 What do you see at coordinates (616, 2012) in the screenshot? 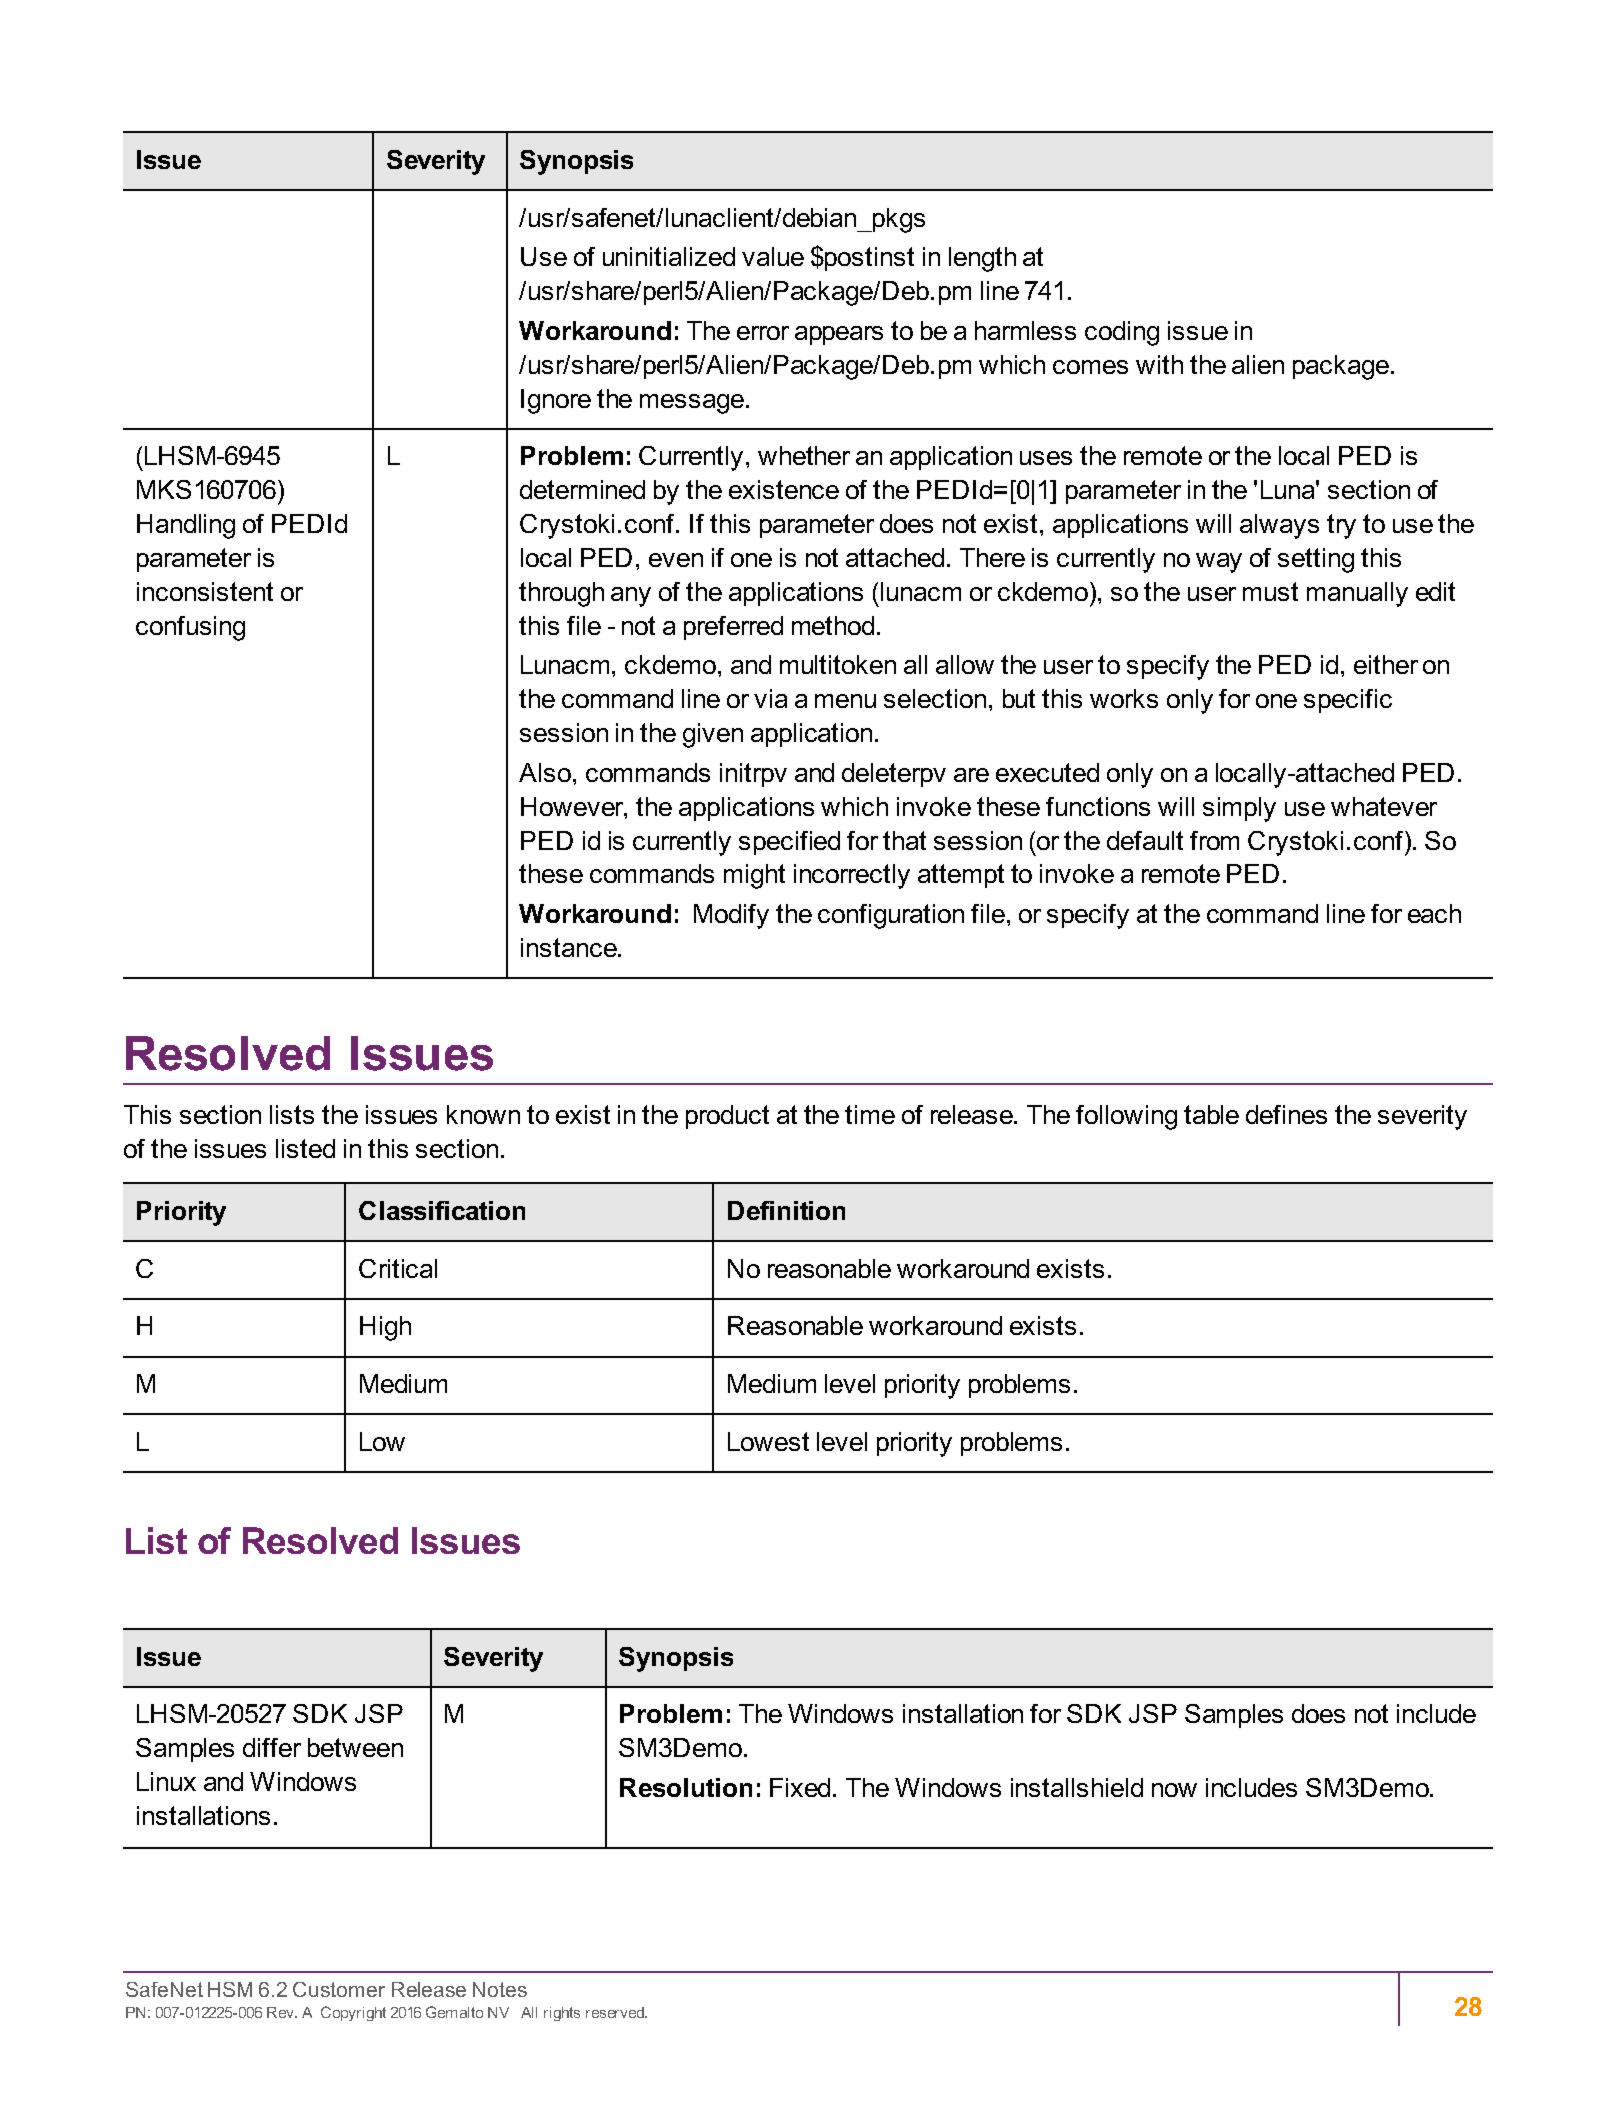
I see `reserved` at bounding box center [616, 2012].
